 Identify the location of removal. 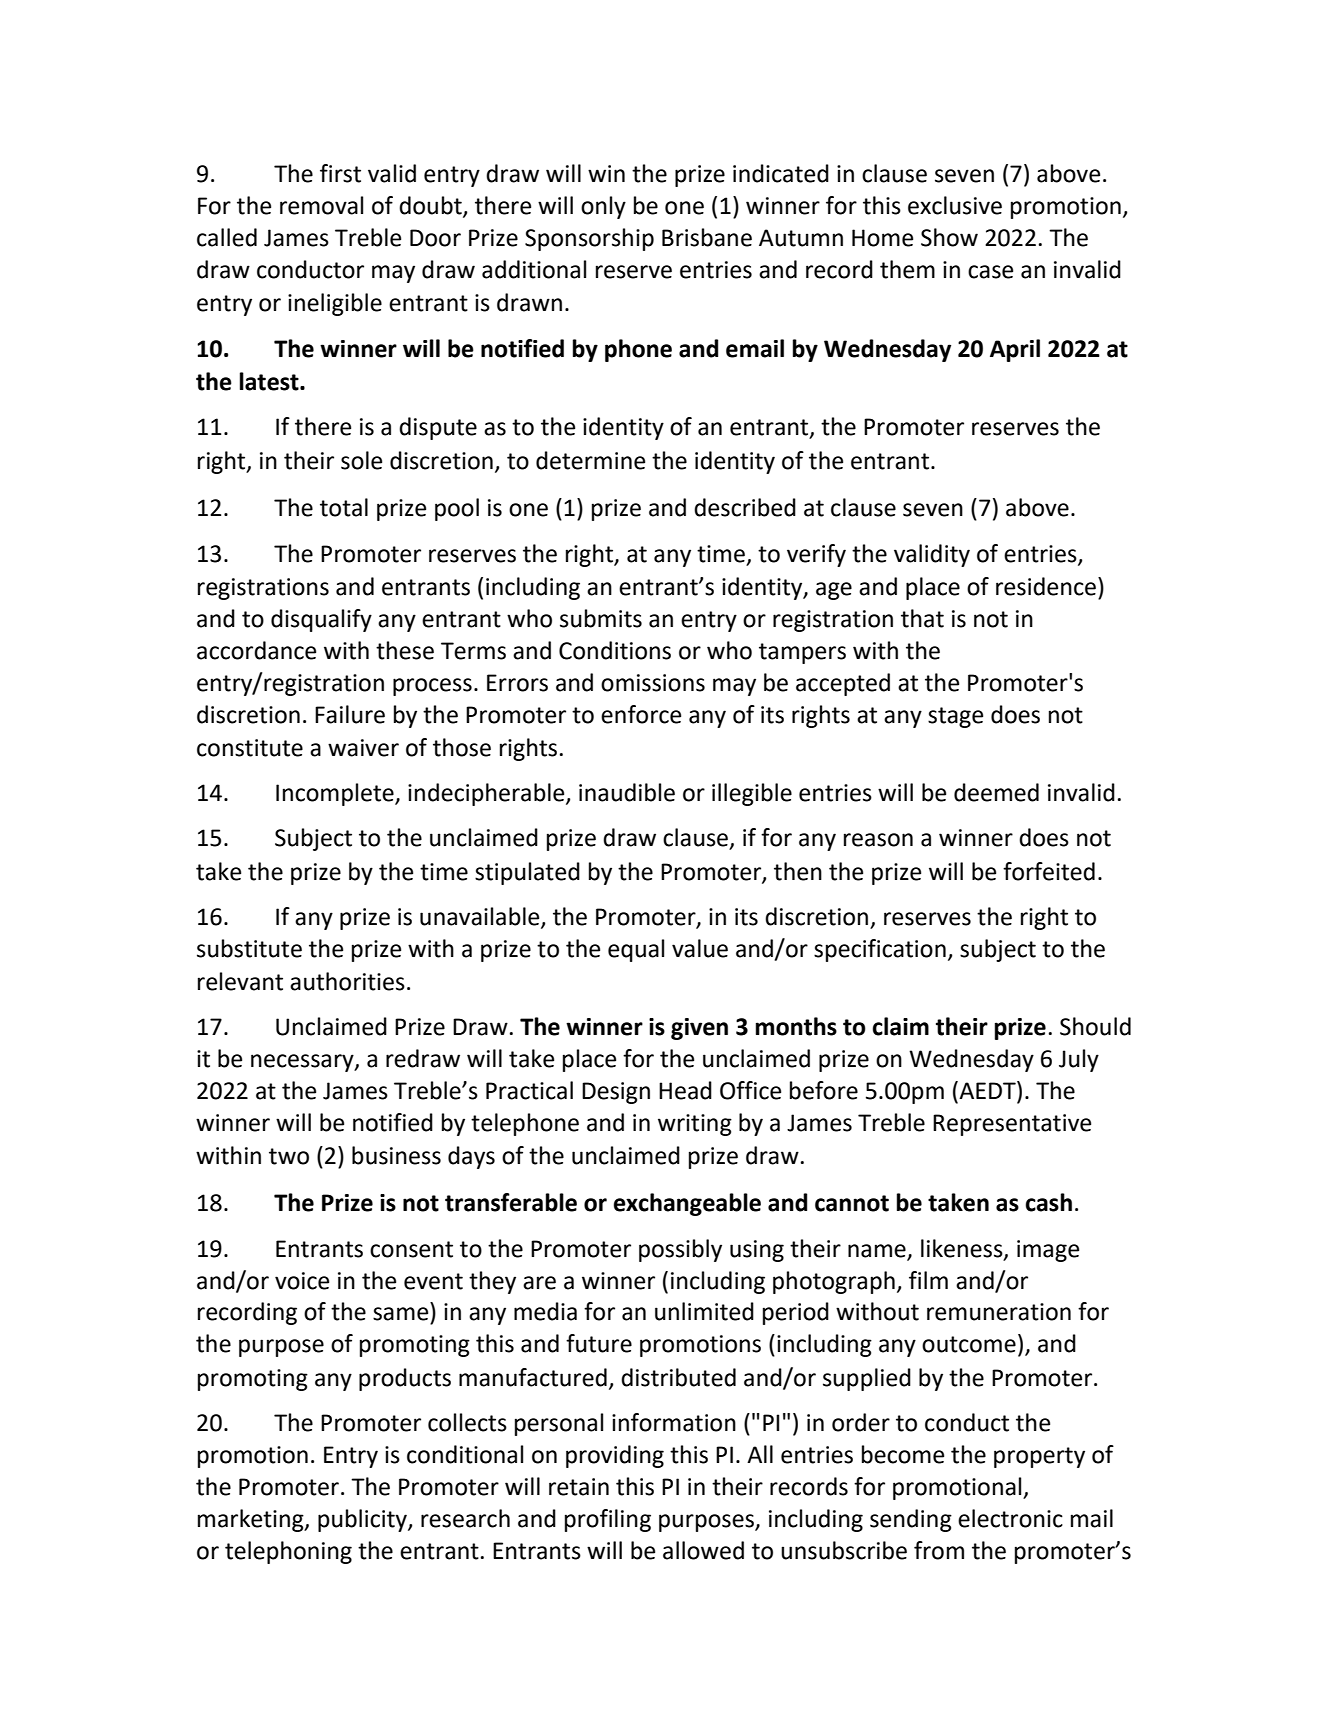
(321, 205).
